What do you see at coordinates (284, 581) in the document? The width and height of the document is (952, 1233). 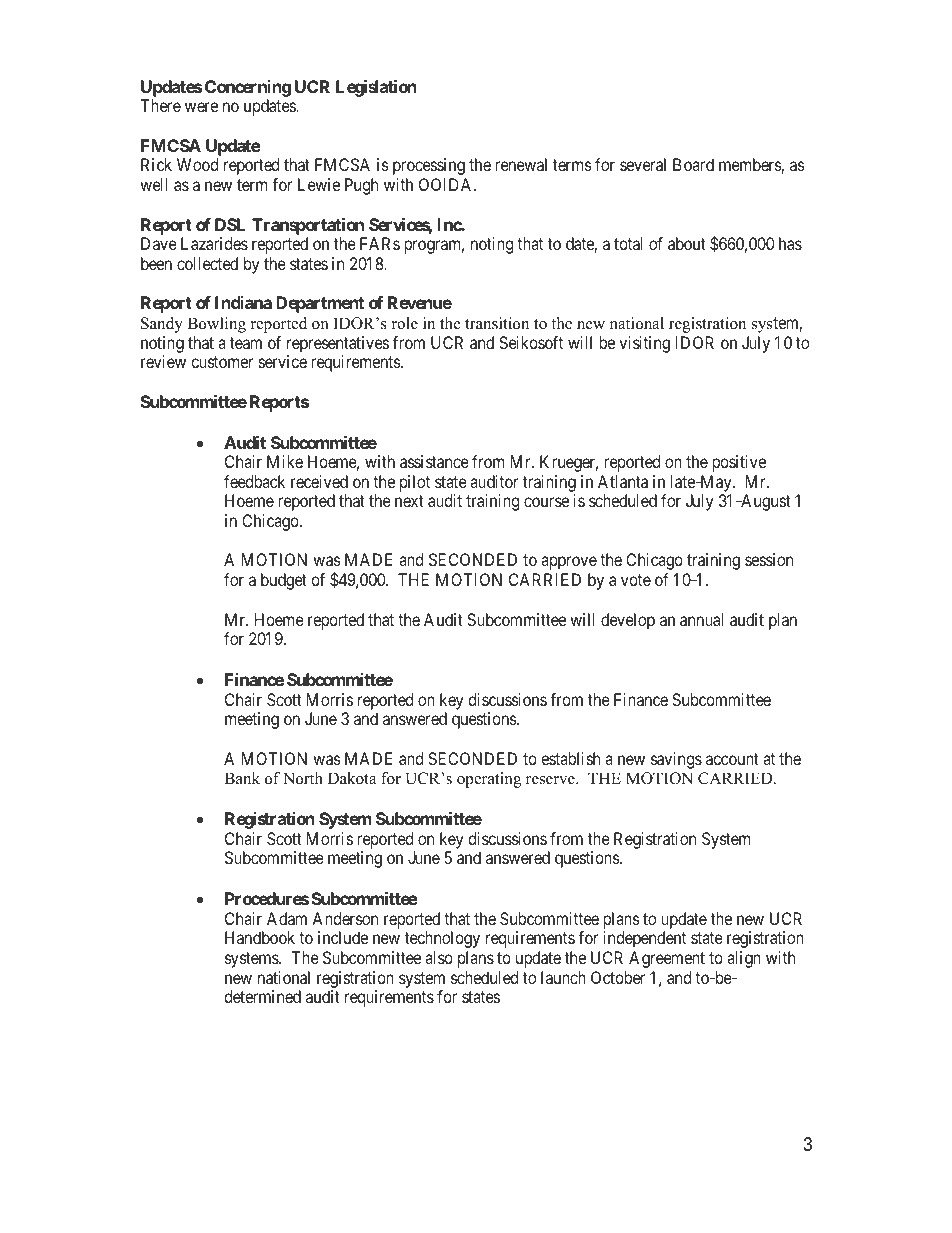 I see `budget` at bounding box center [284, 581].
